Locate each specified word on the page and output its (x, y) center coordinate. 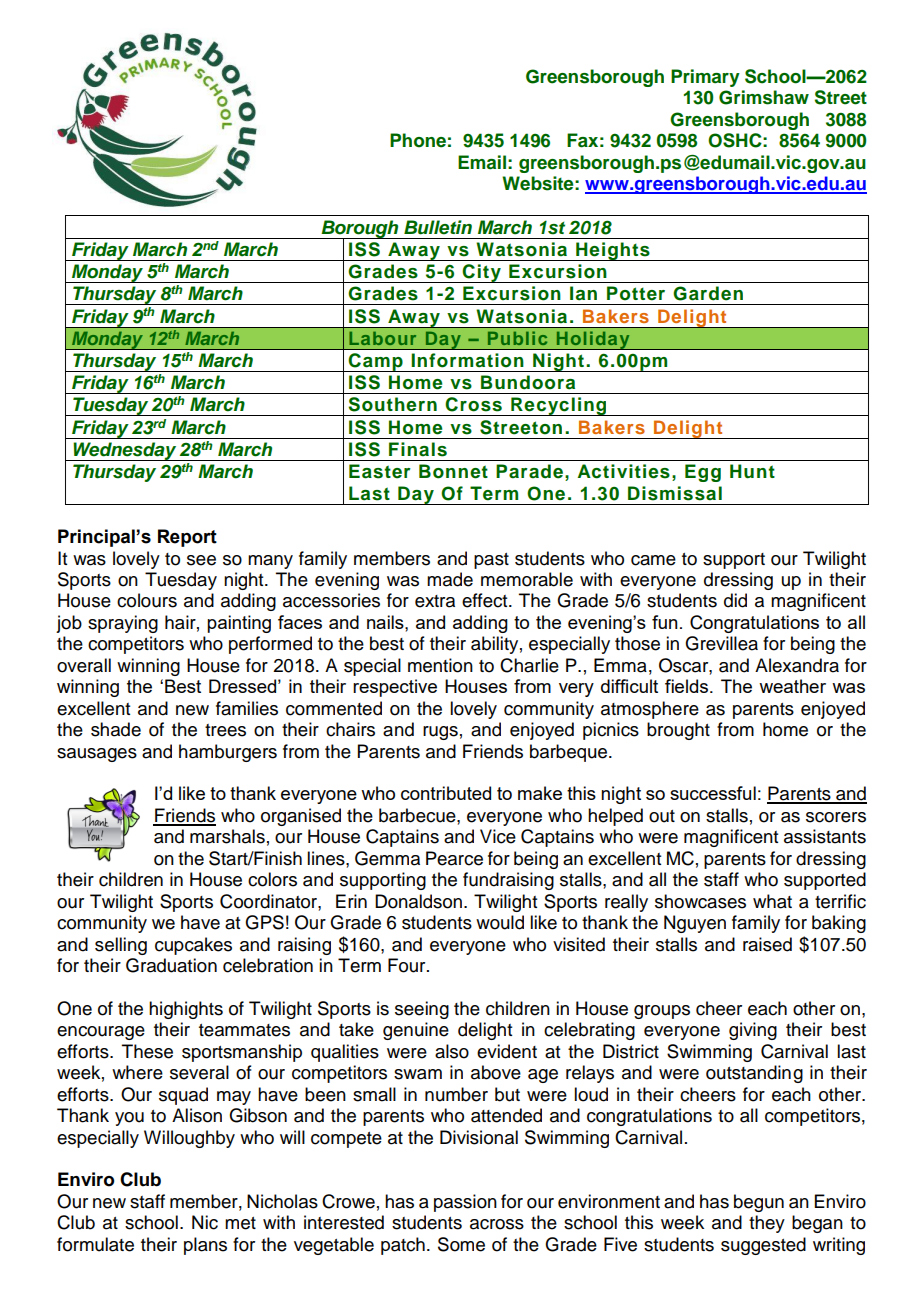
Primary (705, 78)
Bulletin (438, 227)
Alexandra (797, 665)
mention (440, 665)
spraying (123, 624)
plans (205, 1246)
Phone (418, 140)
